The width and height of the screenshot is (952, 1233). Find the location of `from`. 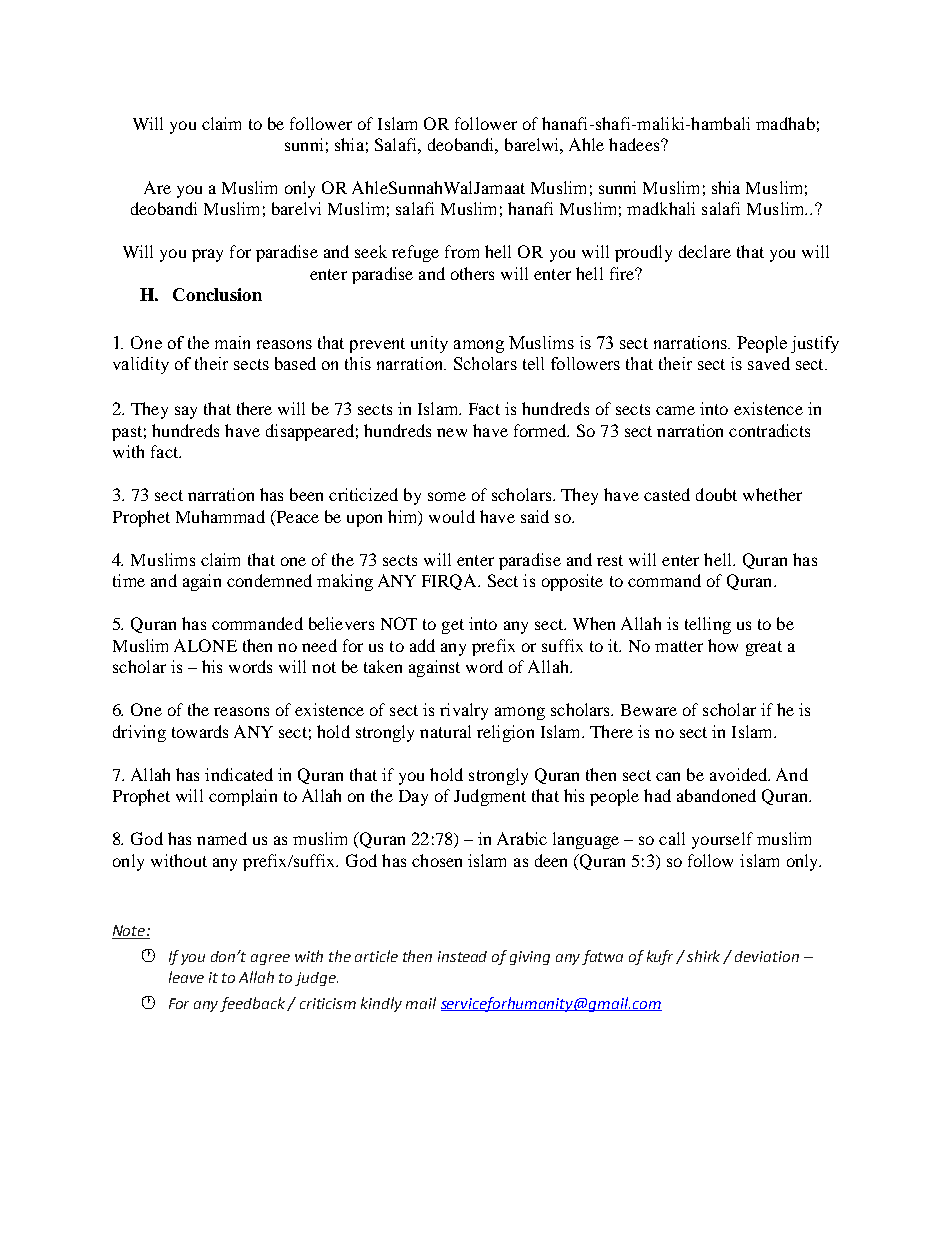

from is located at coordinates (462, 251).
